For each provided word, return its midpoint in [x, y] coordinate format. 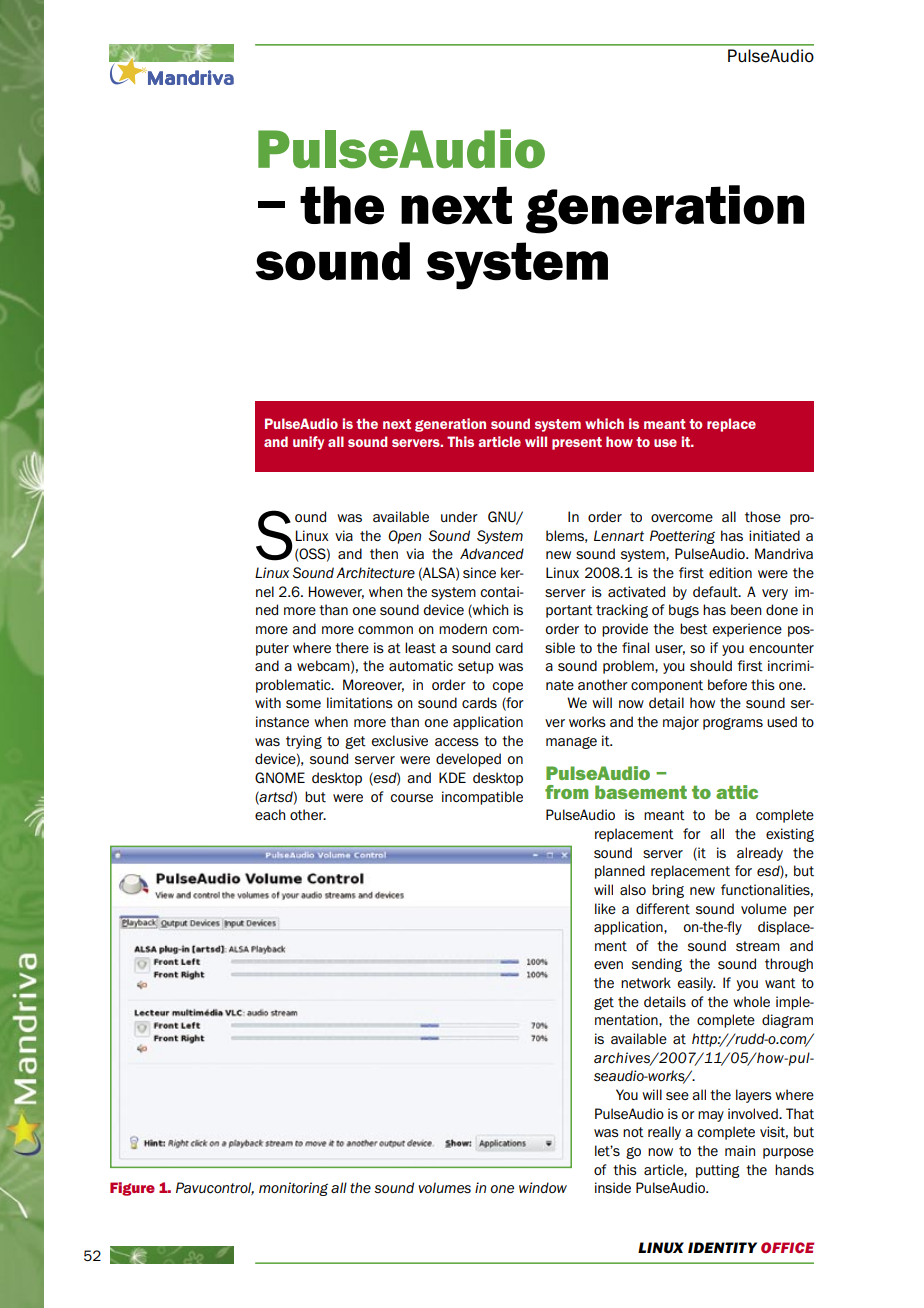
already [760, 854]
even [608, 965]
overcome [682, 518]
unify [308, 443]
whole [751, 1001]
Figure [132, 1189]
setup [476, 667]
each [270, 814]
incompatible [482, 798]
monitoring [293, 1189]
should [711, 665]
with [268, 703]
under [459, 516]
